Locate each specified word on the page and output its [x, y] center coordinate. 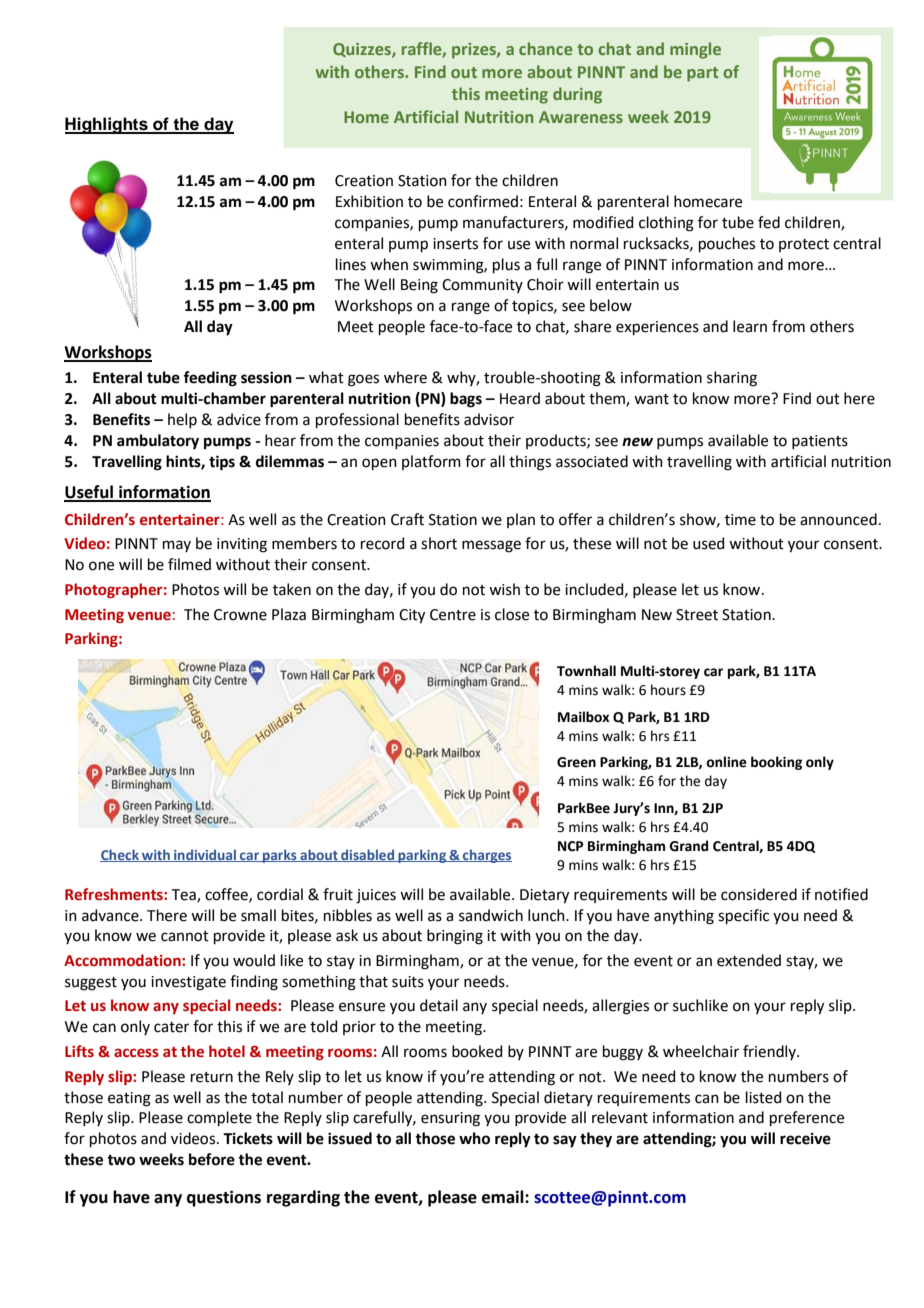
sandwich [491, 915]
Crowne [240, 615]
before [212, 1159]
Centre [453, 615]
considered [759, 894]
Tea [185, 895]
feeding [210, 379]
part [702, 74]
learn [750, 326]
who [474, 1138]
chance [545, 48]
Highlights [107, 125]
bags [466, 400]
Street [697, 615]
